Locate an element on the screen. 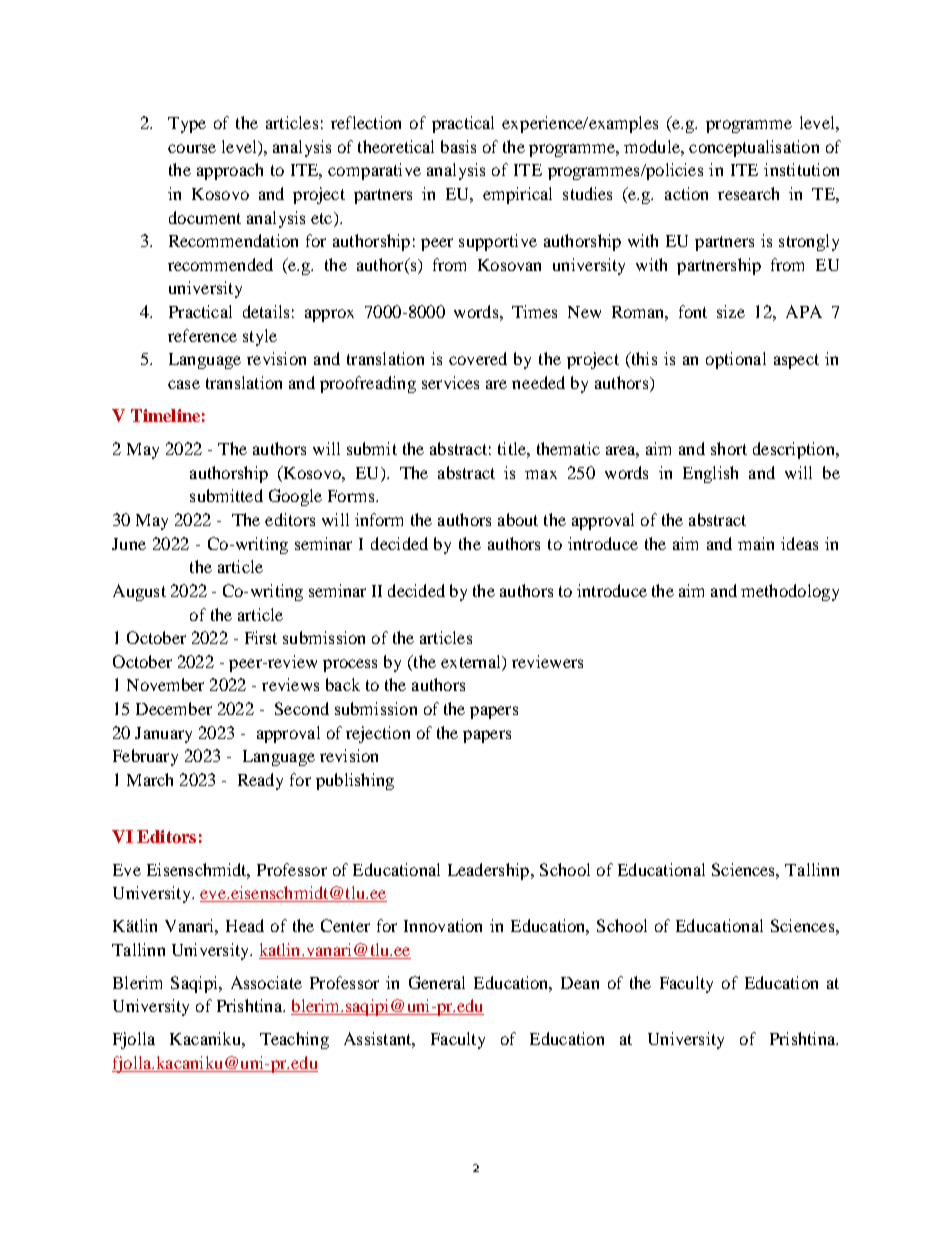 This screenshot has width=952, height=1233. basis is located at coordinates (458, 146).
